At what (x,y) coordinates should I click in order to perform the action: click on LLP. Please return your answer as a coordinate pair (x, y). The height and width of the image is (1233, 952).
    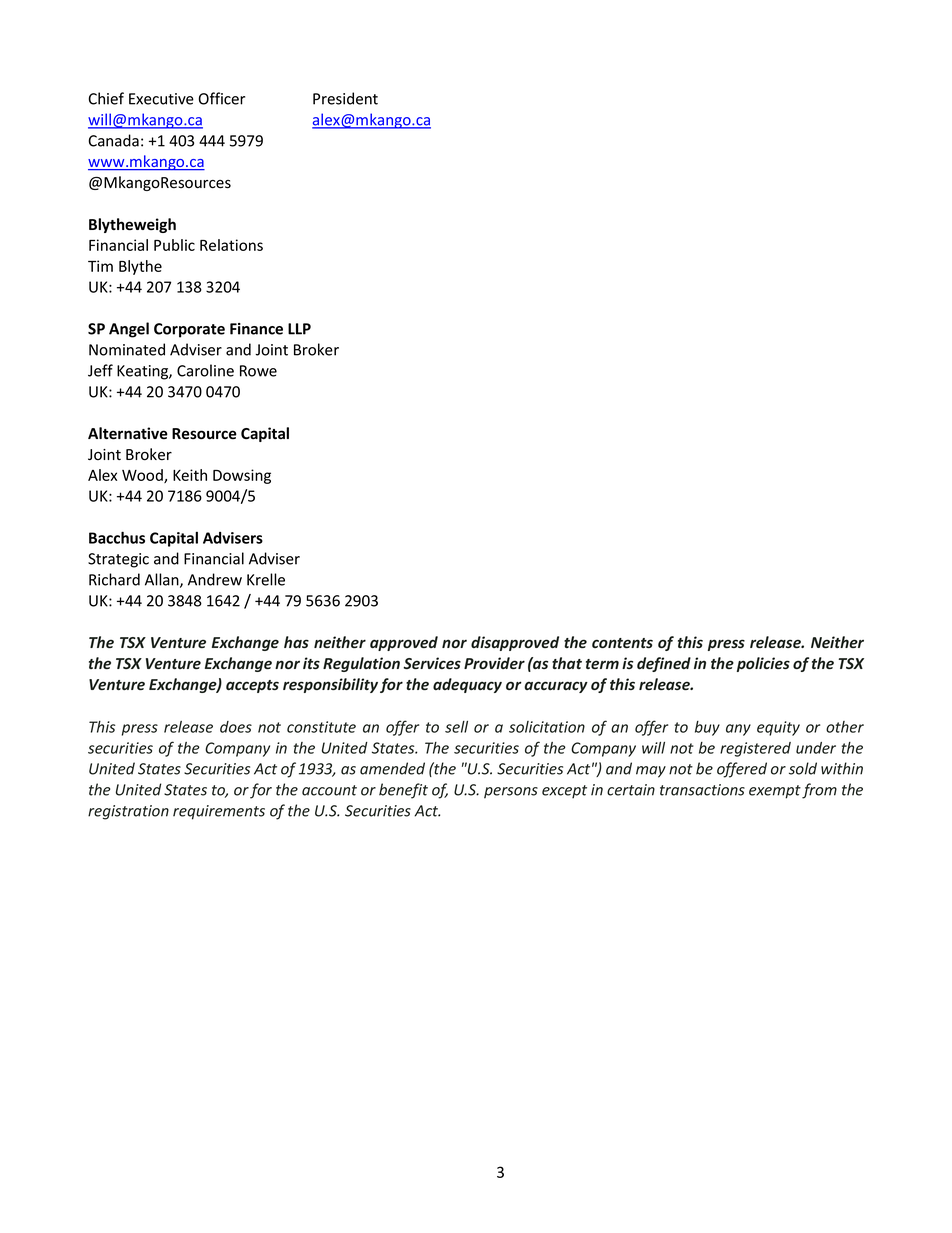
    Looking at the image, I should click on (299, 329).
